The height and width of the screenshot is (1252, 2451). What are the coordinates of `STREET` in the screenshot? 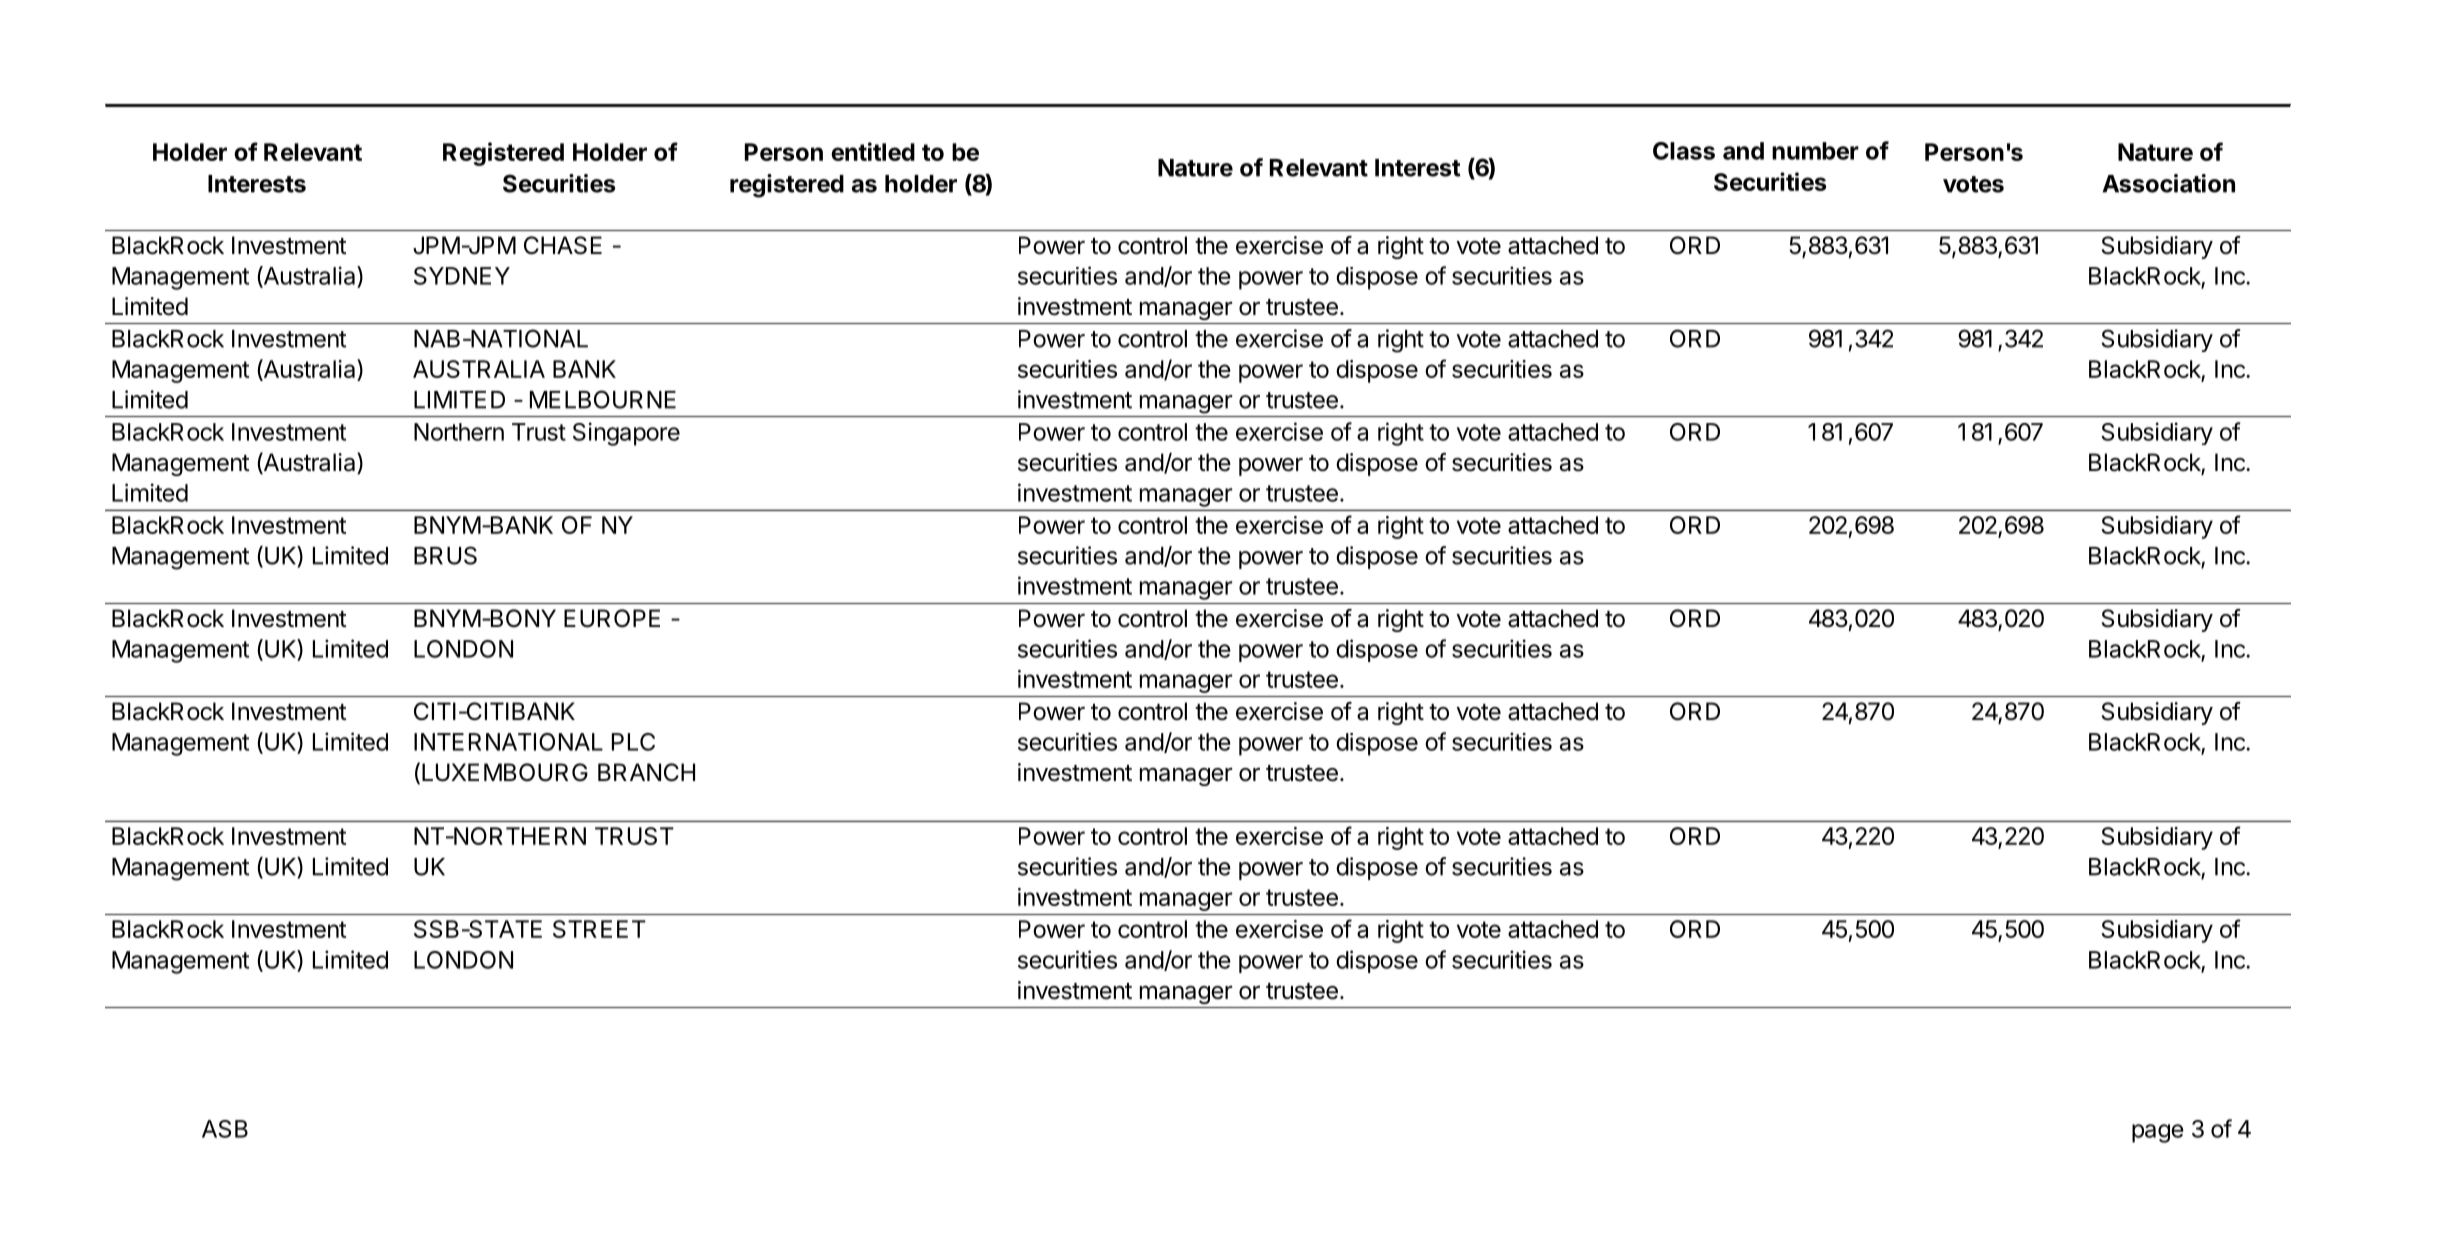 It's located at (599, 929).
